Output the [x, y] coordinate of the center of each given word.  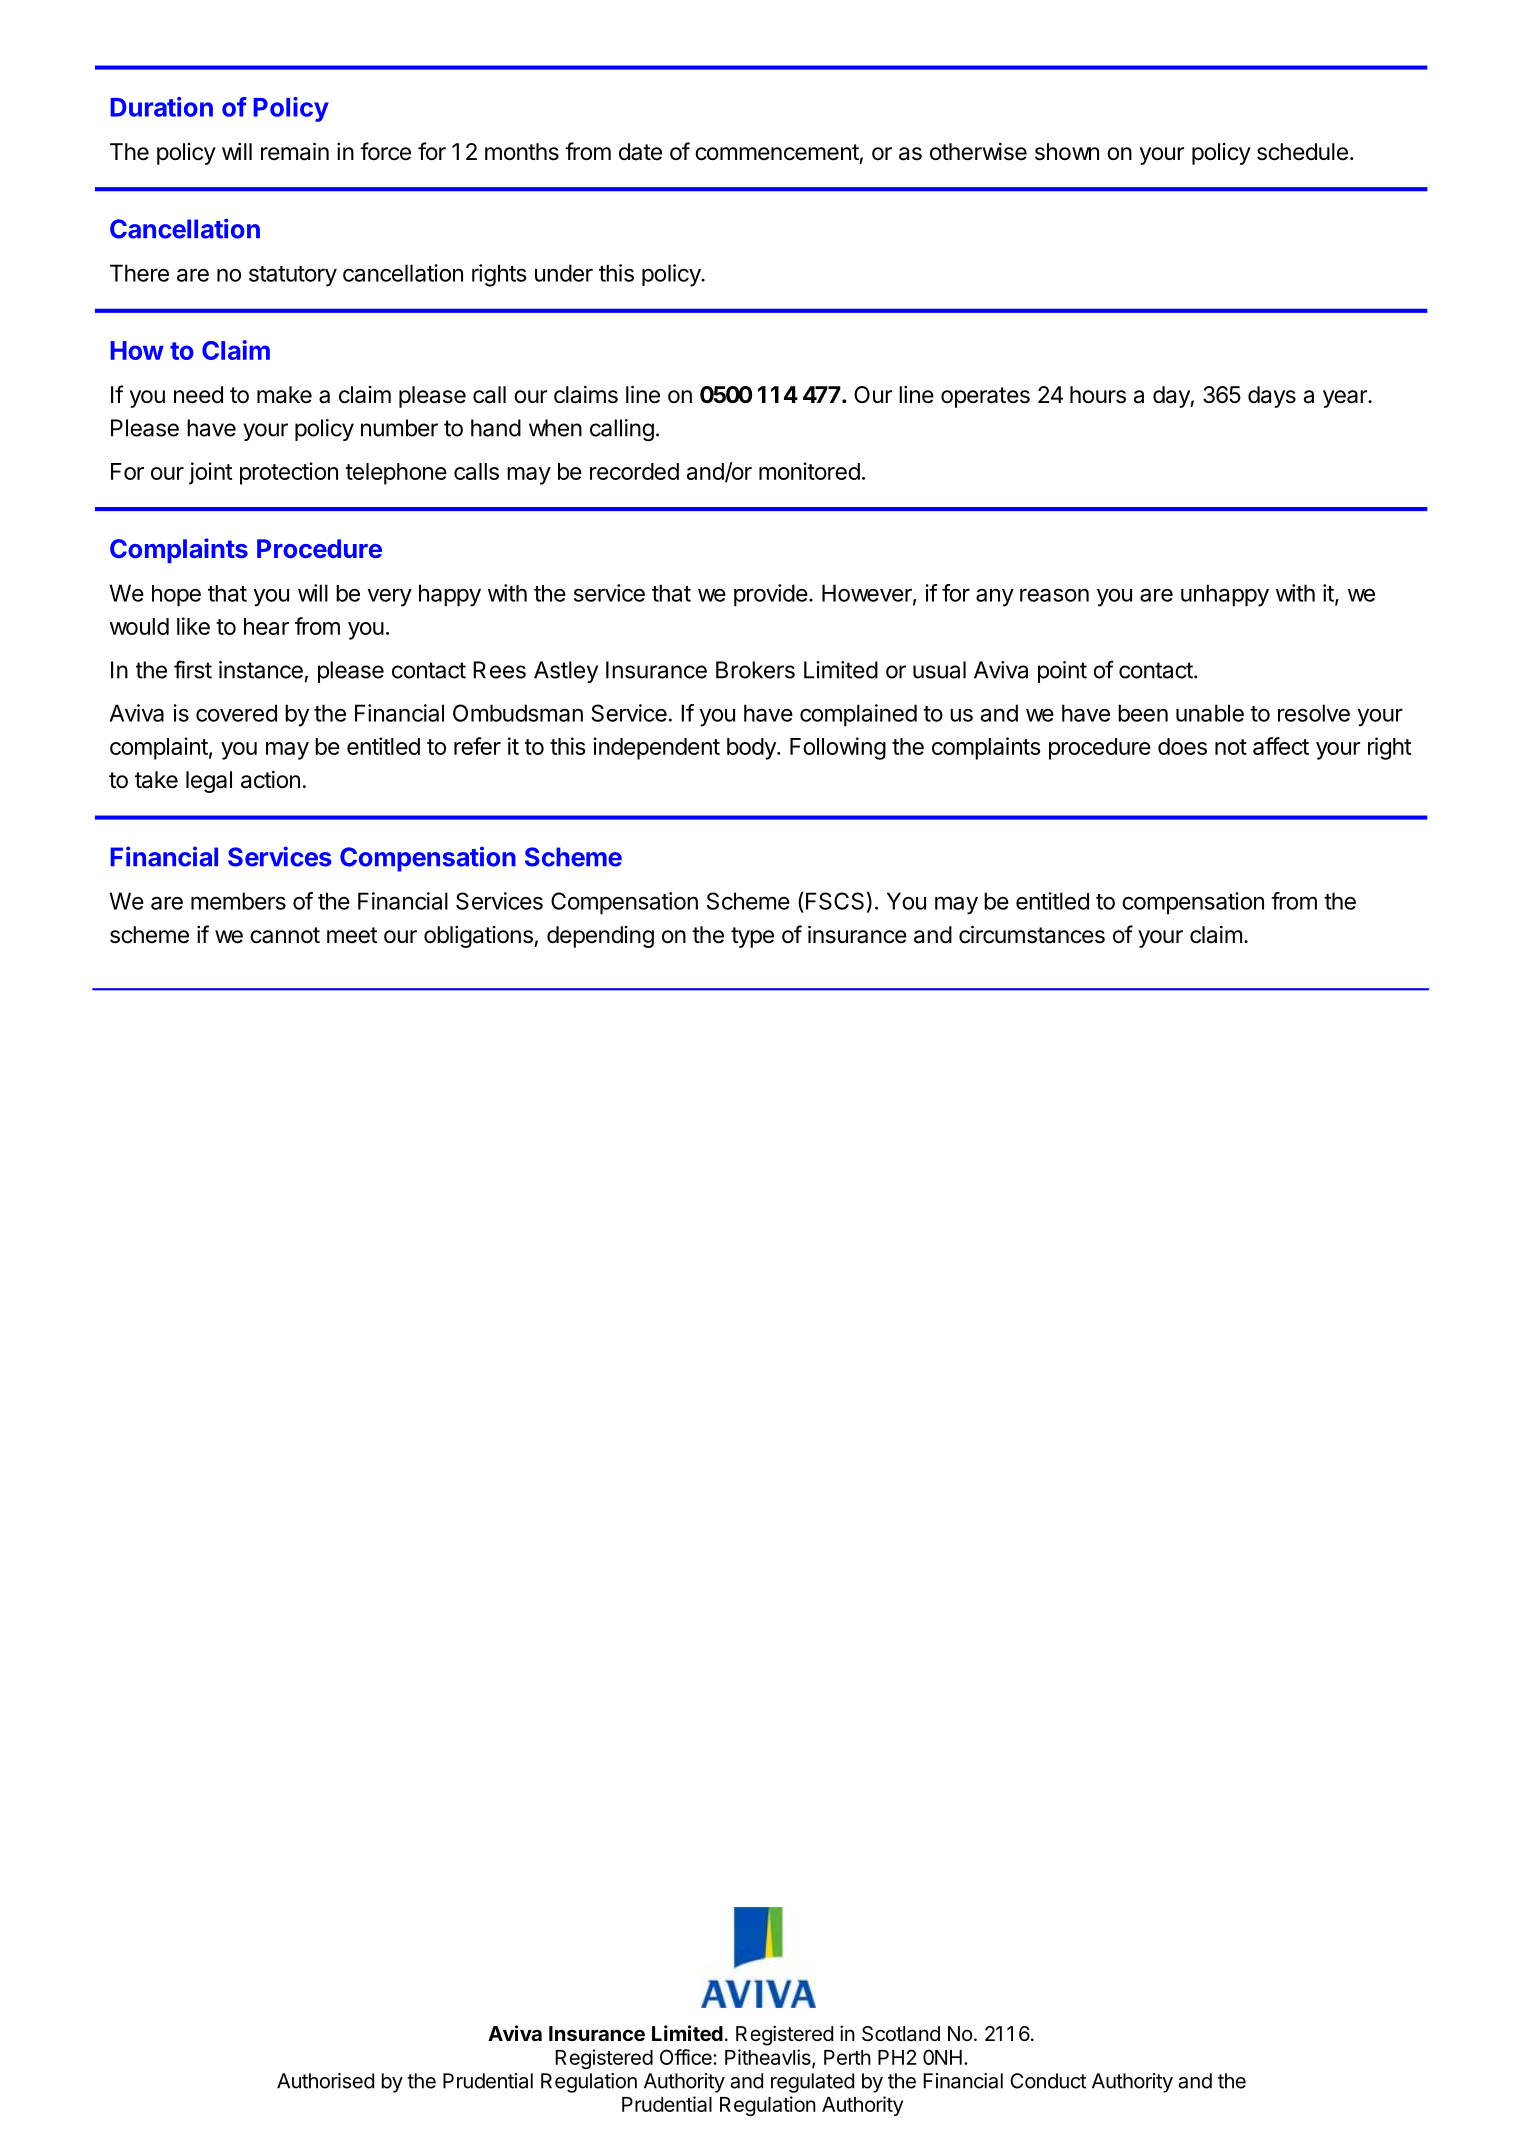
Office [687, 2057]
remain [295, 151]
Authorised [325, 2081]
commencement [777, 152]
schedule [1302, 152]
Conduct [1048, 2081]
